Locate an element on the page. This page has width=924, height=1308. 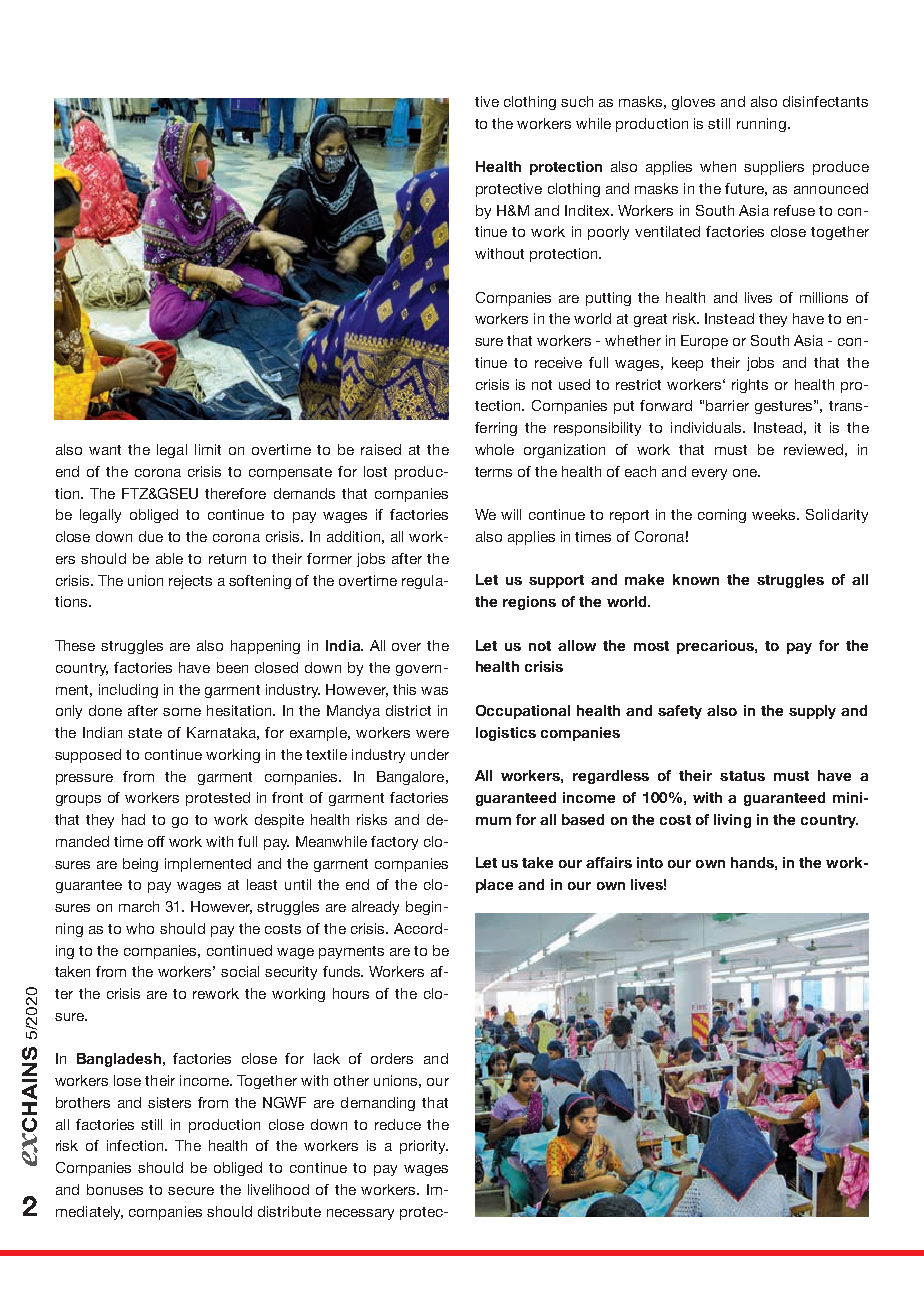
poorly is located at coordinates (608, 233).
